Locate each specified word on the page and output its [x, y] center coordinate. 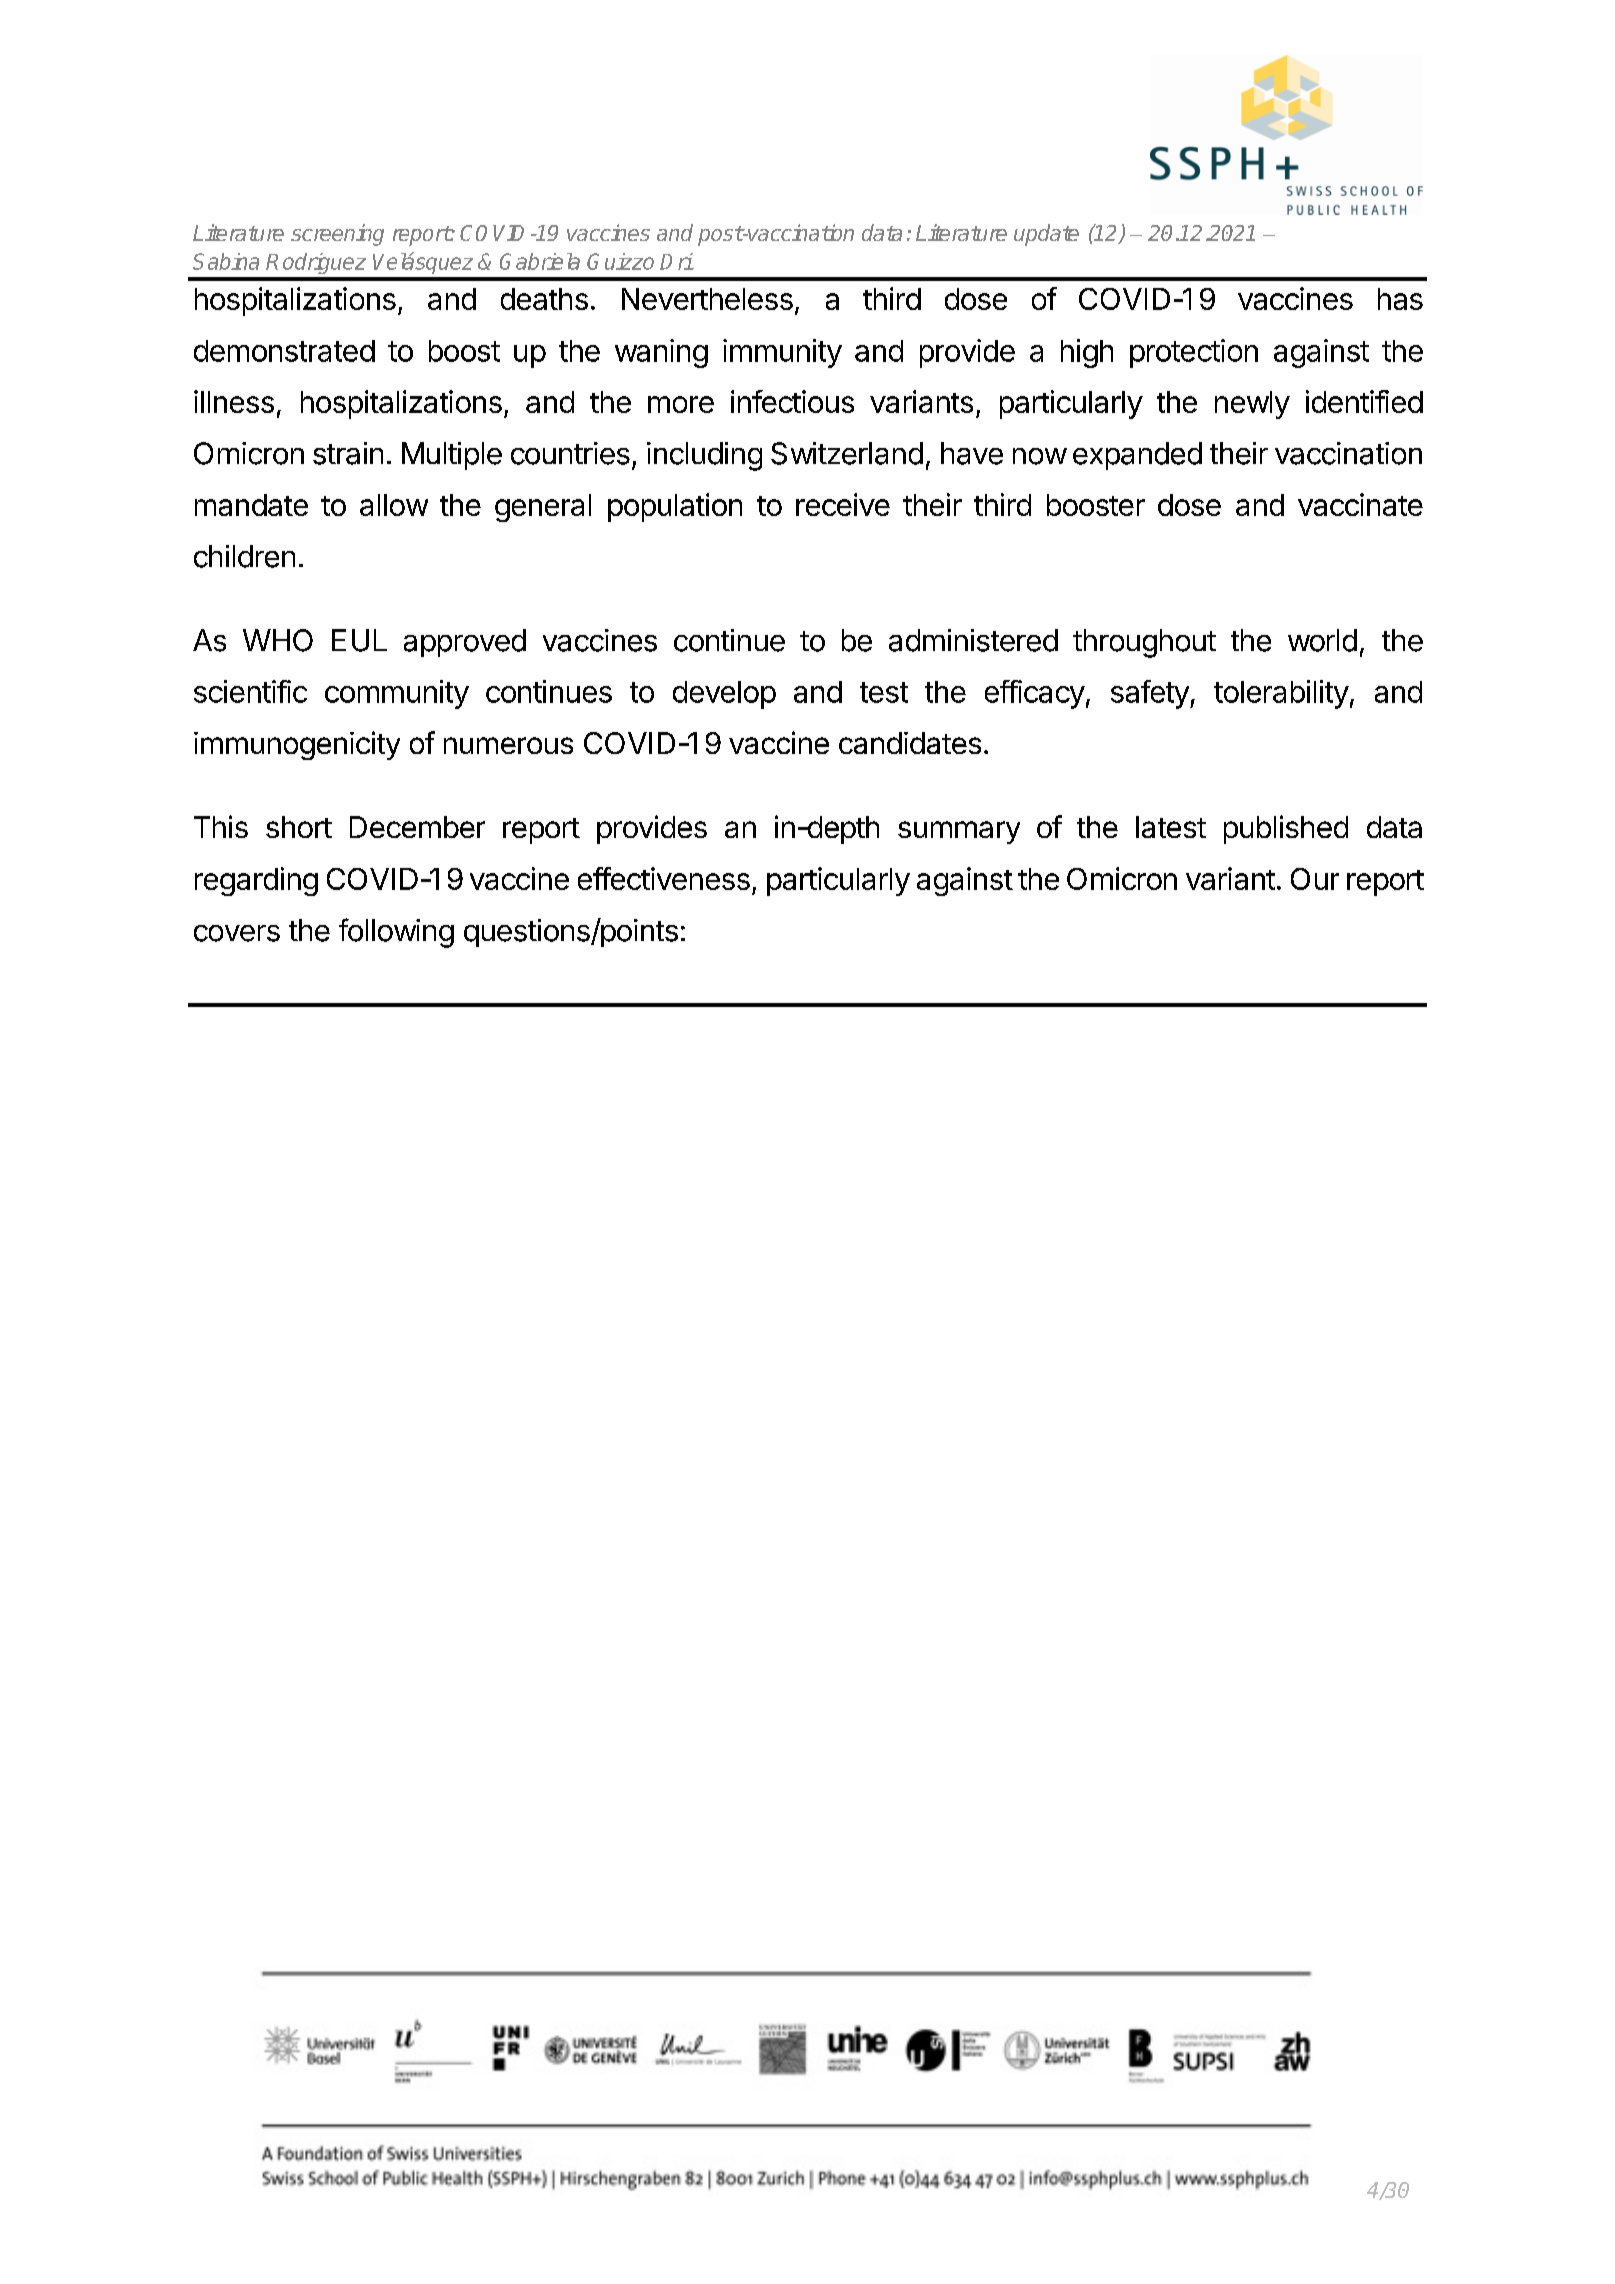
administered [973, 640]
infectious [792, 401]
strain [348, 453]
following [396, 933]
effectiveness [664, 878]
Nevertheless [707, 299]
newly [1252, 405]
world [1322, 640]
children [244, 556]
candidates [910, 743]
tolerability [1281, 694]
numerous [508, 745]
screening [337, 235]
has [1400, 299]
